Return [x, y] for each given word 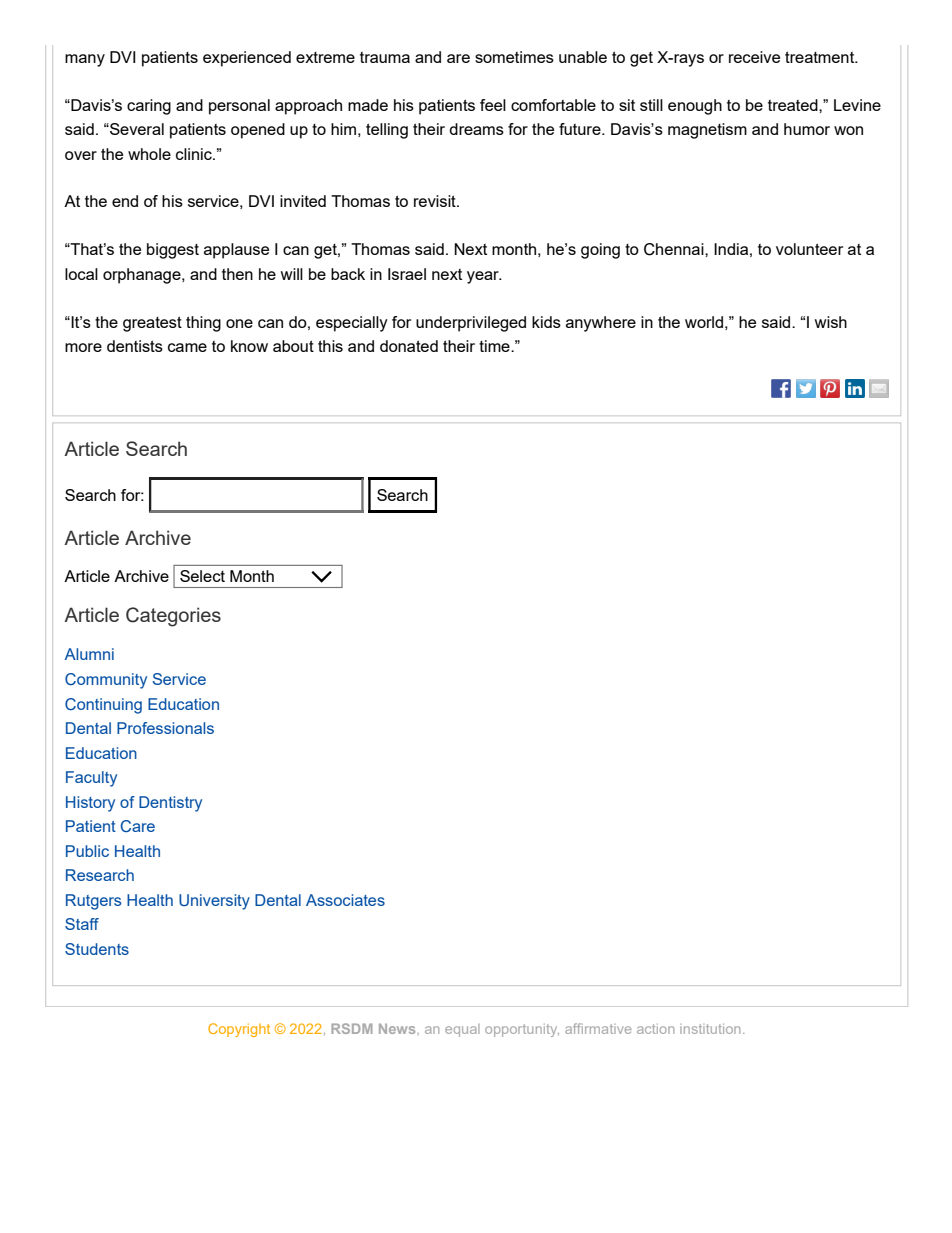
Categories [173, 617]
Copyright [239, 1030]
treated [794, 105]
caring [149, 107]
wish [830, 322]
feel [493, 105]
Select [202, 576]
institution [710, 1029]
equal [462, 1030]
